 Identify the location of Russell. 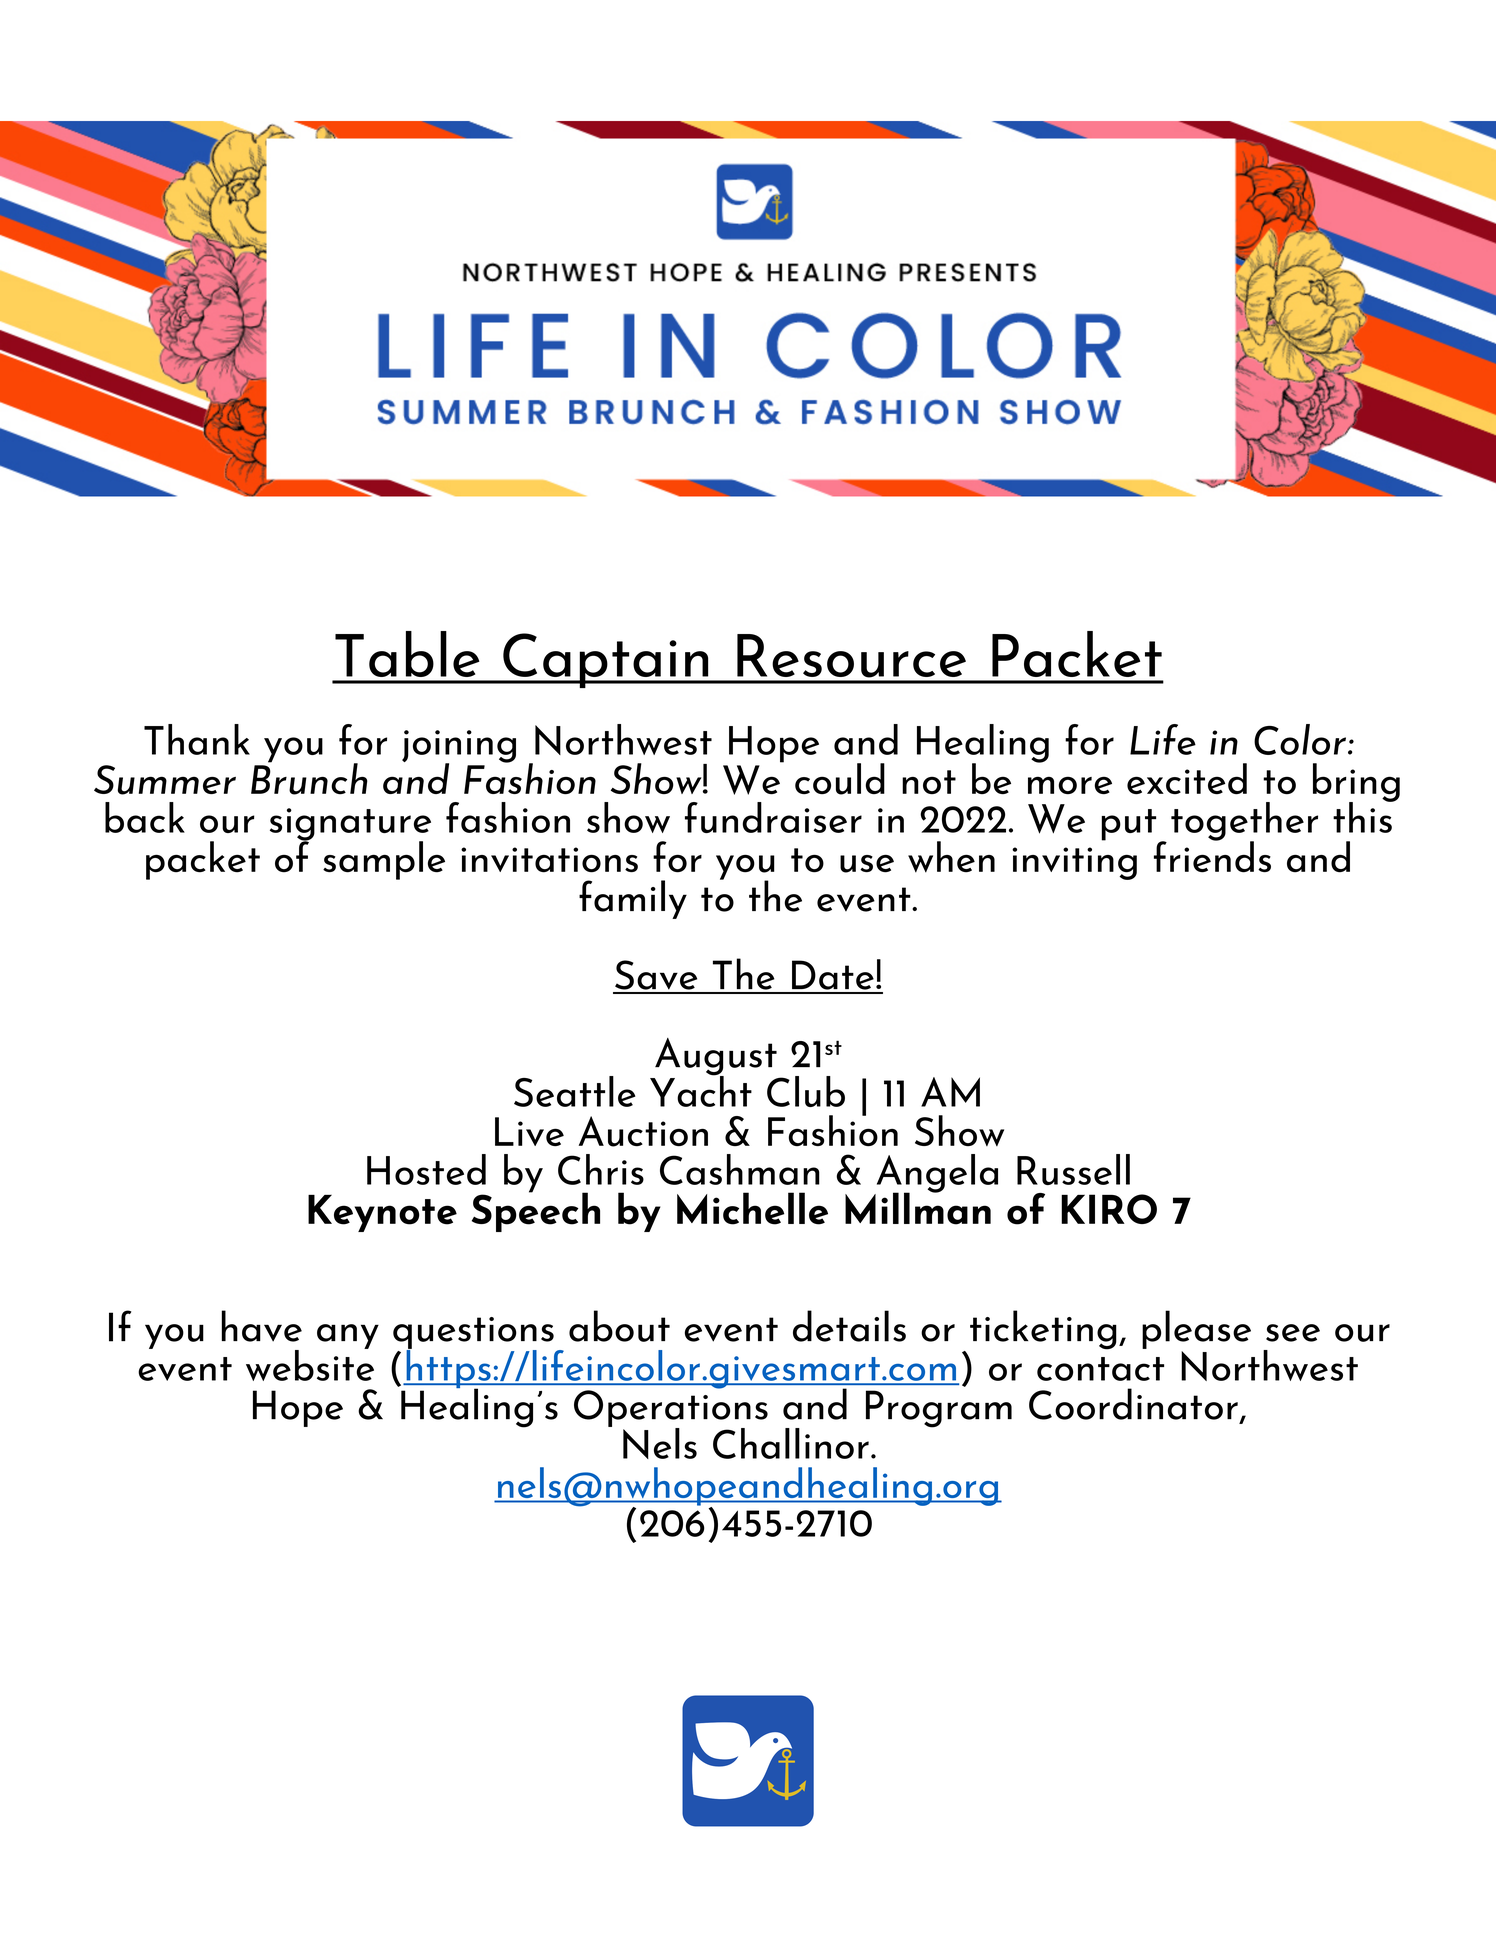
(1073, 1169).
